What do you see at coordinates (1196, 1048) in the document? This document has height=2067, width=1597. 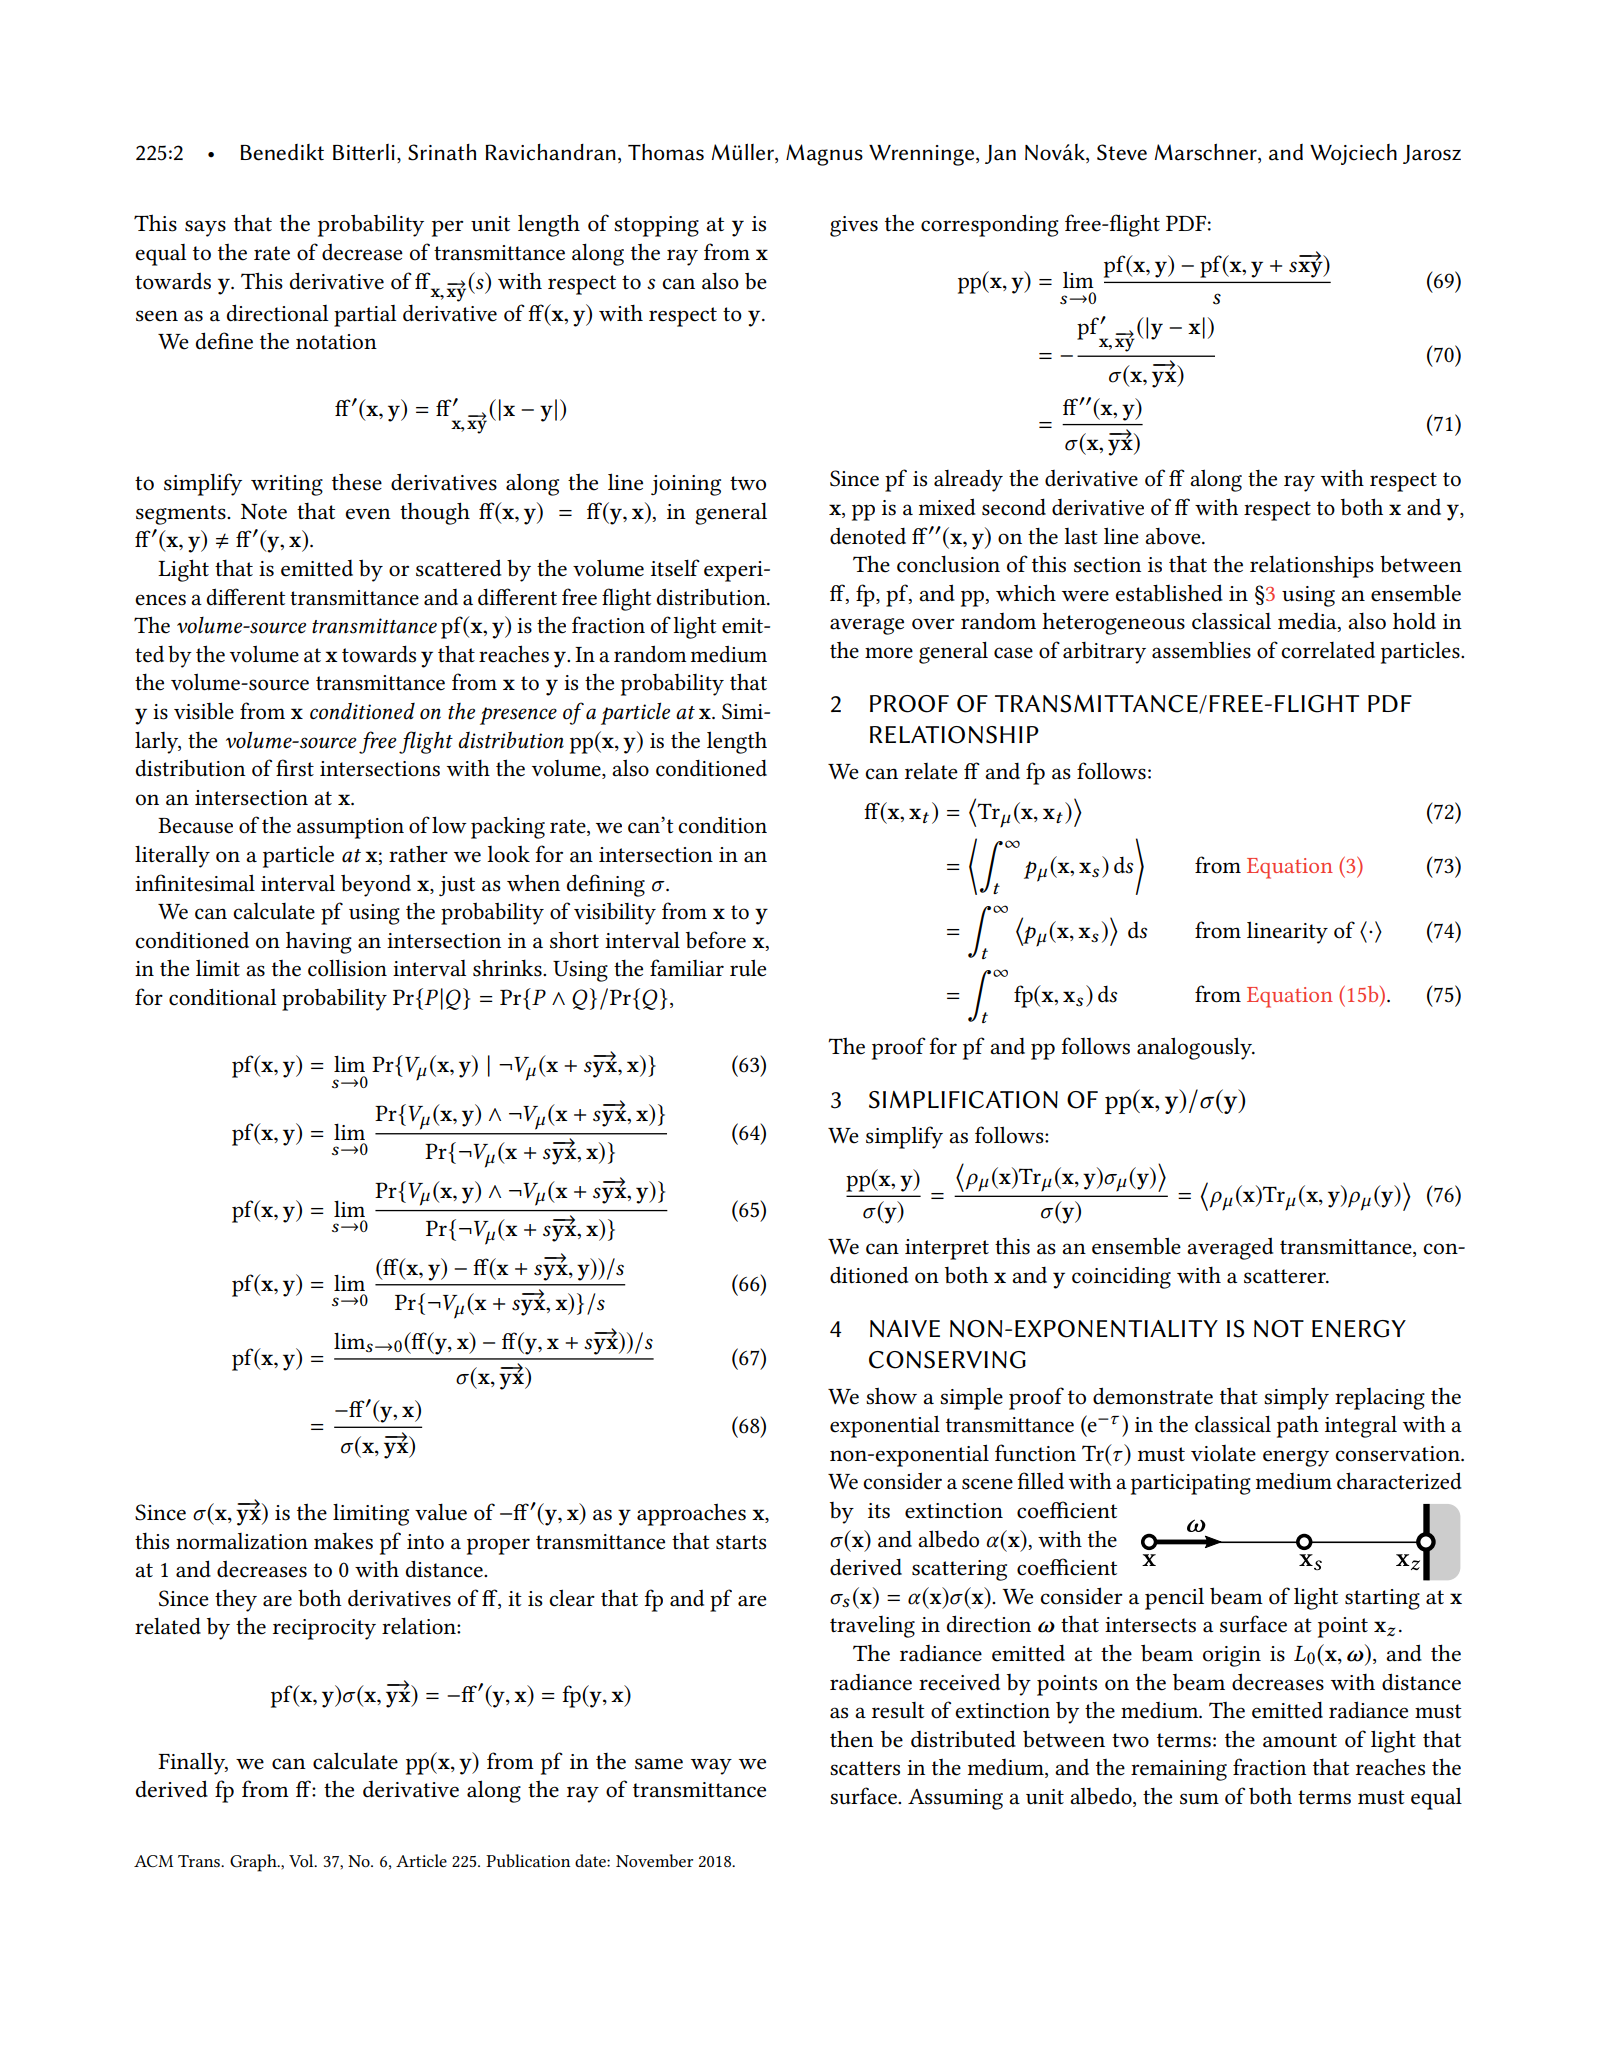 I see `analogously` at bounding box center [1196, 1048].
